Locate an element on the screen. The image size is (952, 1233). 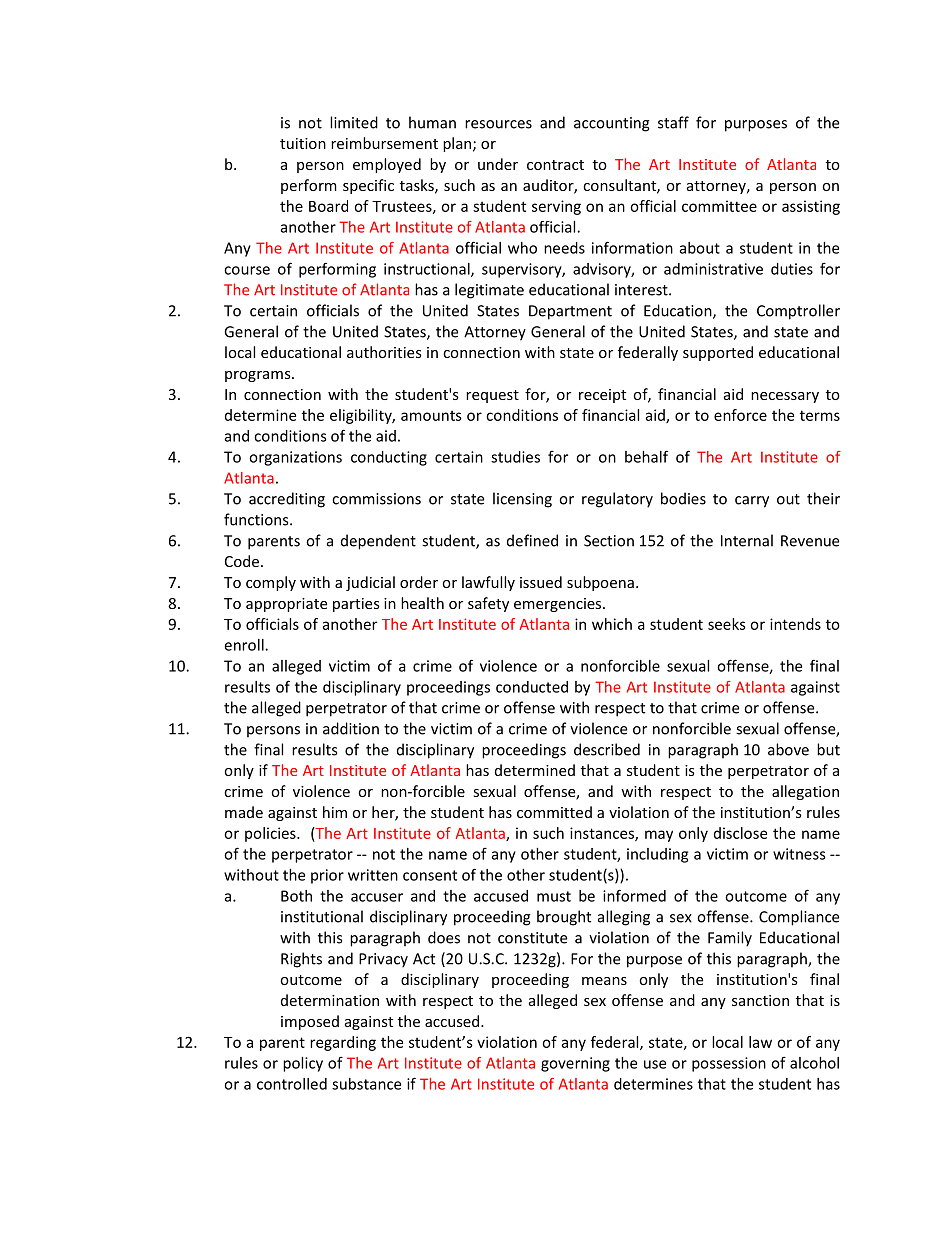
addition is located at coordinates (351, 728).
